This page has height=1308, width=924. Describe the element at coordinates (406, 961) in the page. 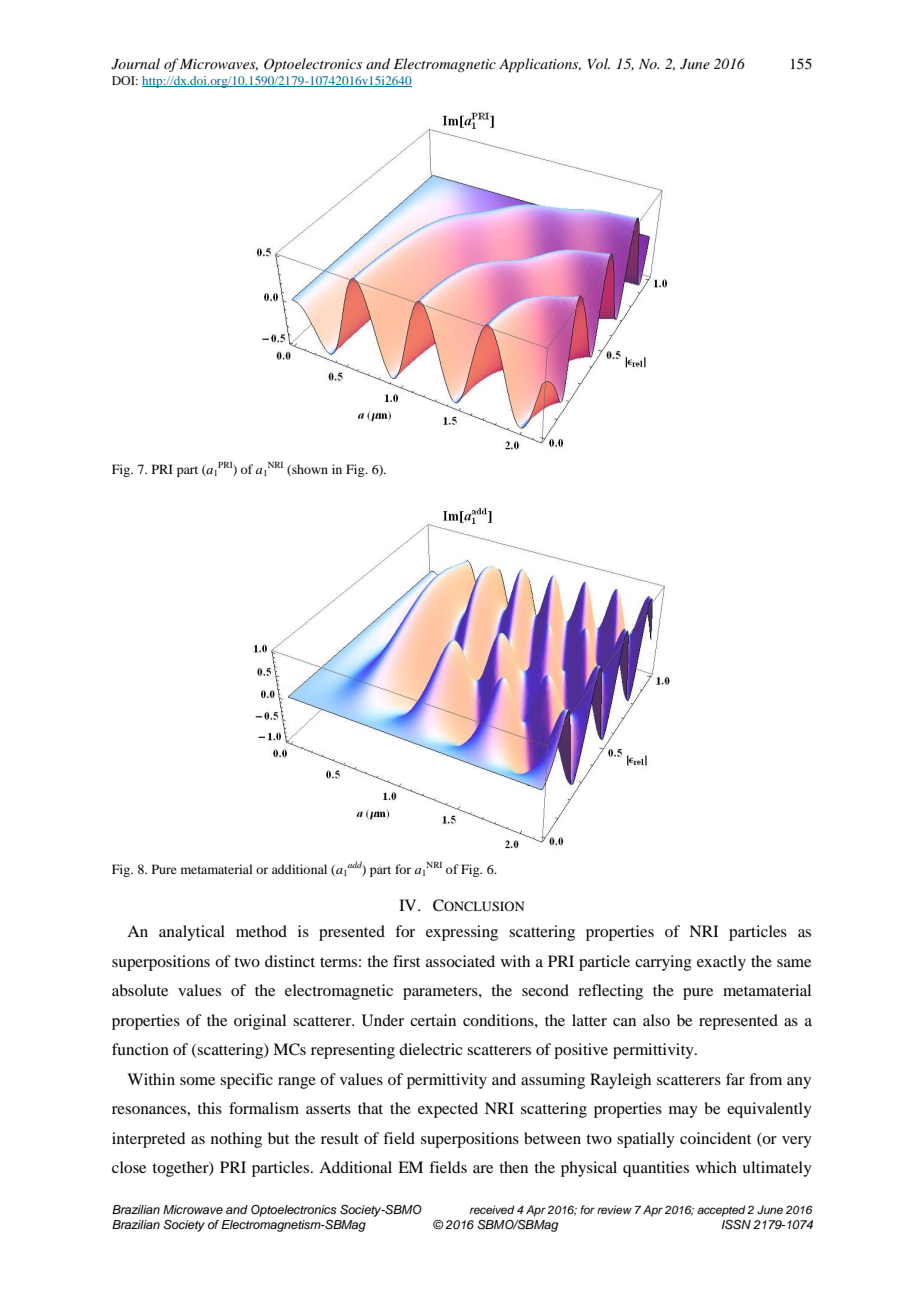

I see `first` at that location.
